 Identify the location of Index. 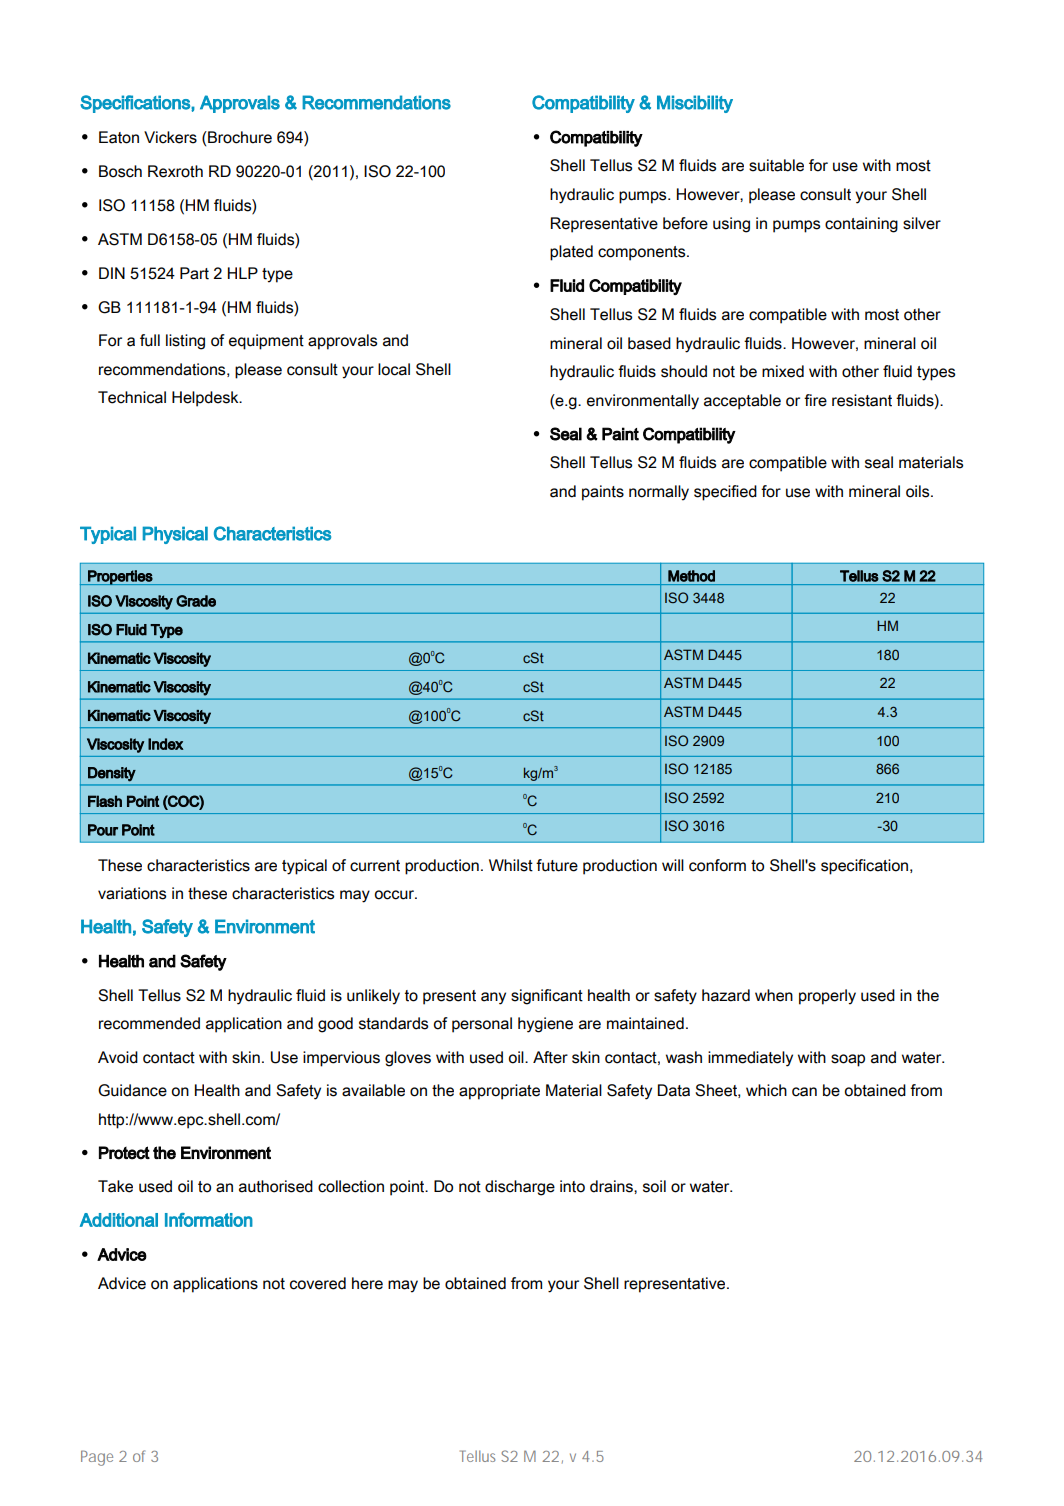
(166, 744).
